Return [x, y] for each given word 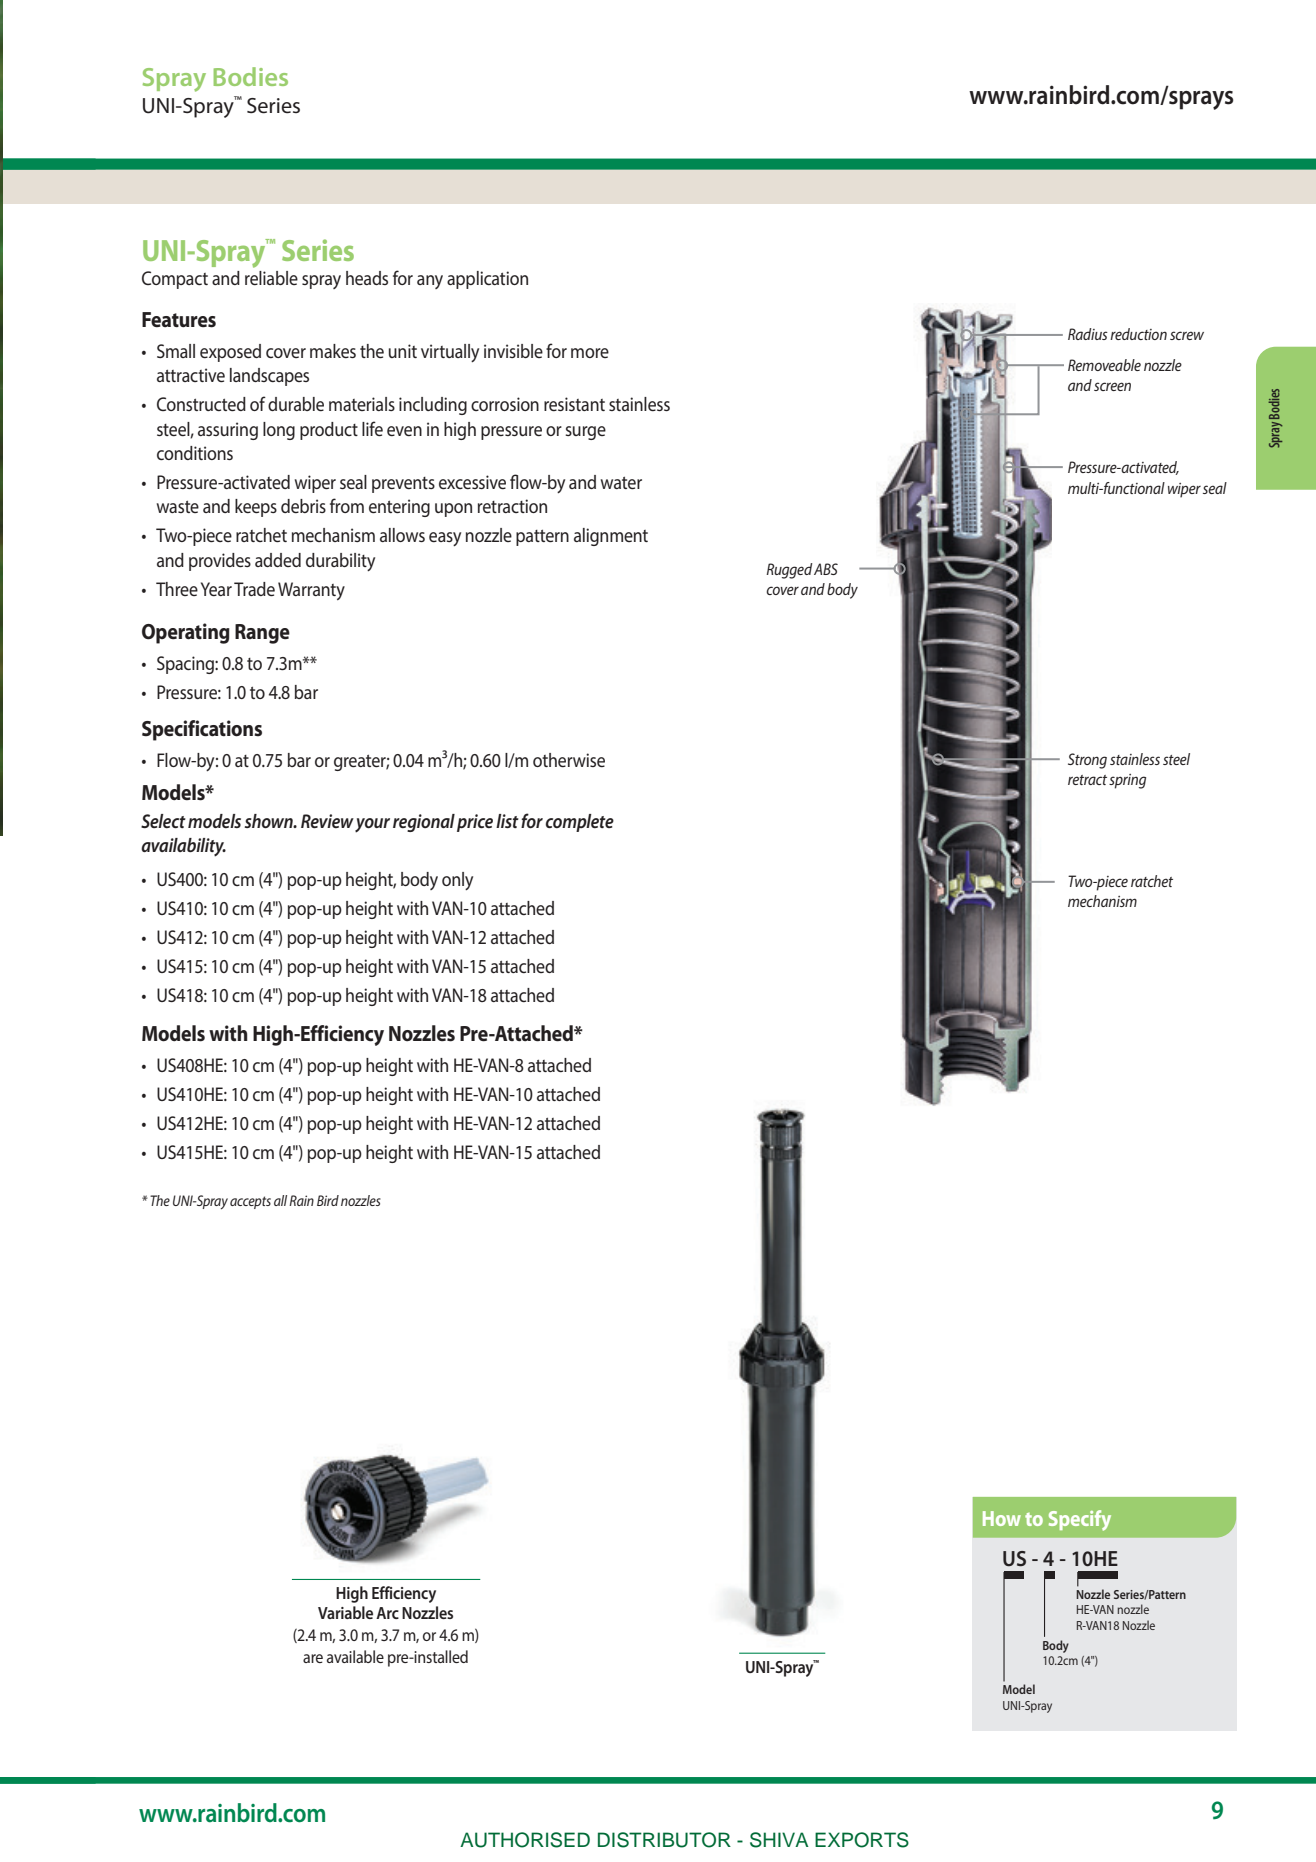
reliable [271, 278]
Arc [387, 1613]
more [590, 353]
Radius [1088, 334]
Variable [345, 1612]
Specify [1080, 1520]
